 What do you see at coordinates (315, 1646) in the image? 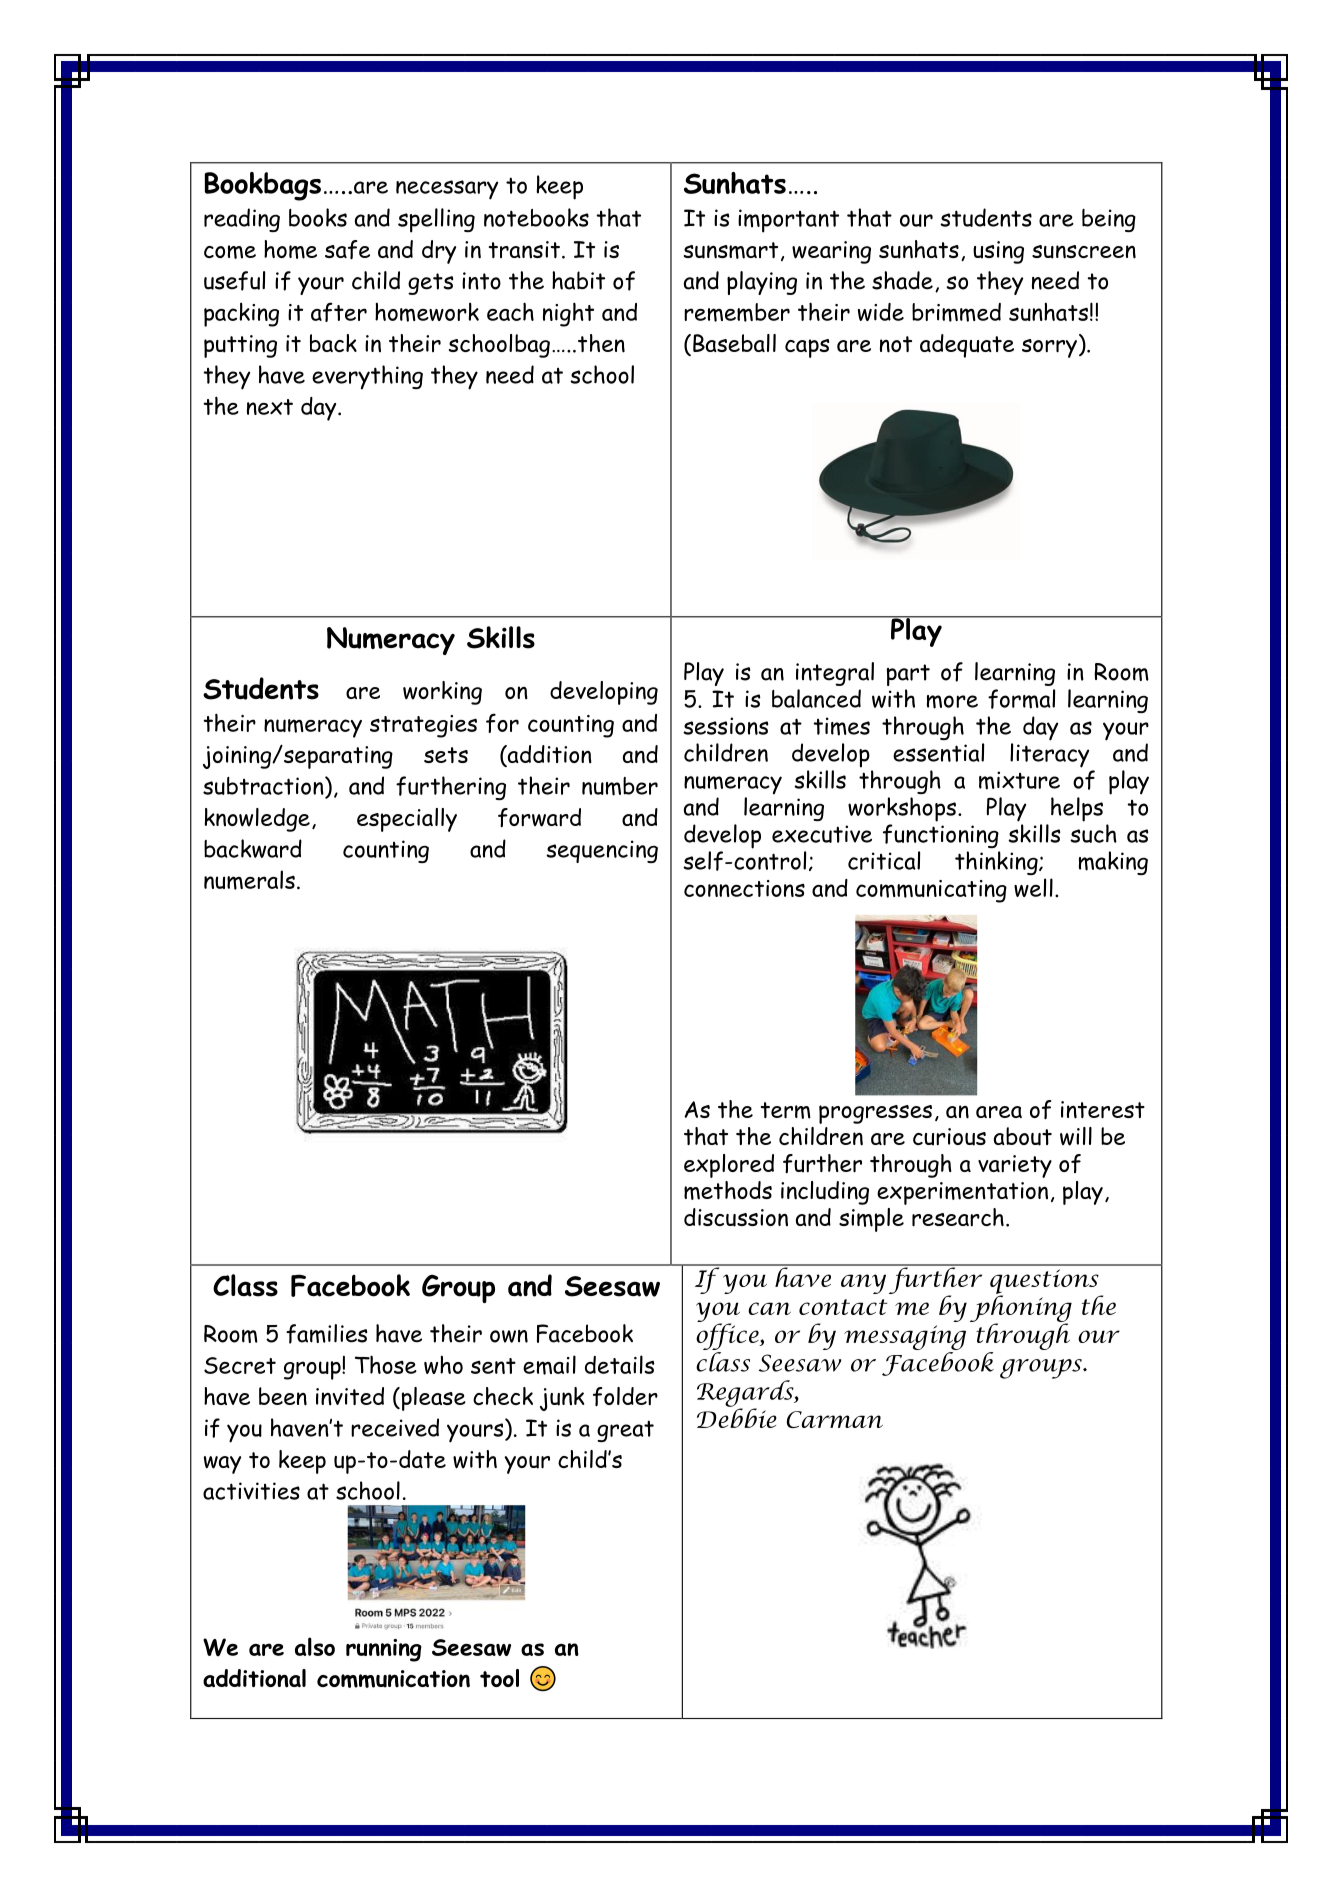
I see `also` at bounding box center [315, 1646].
